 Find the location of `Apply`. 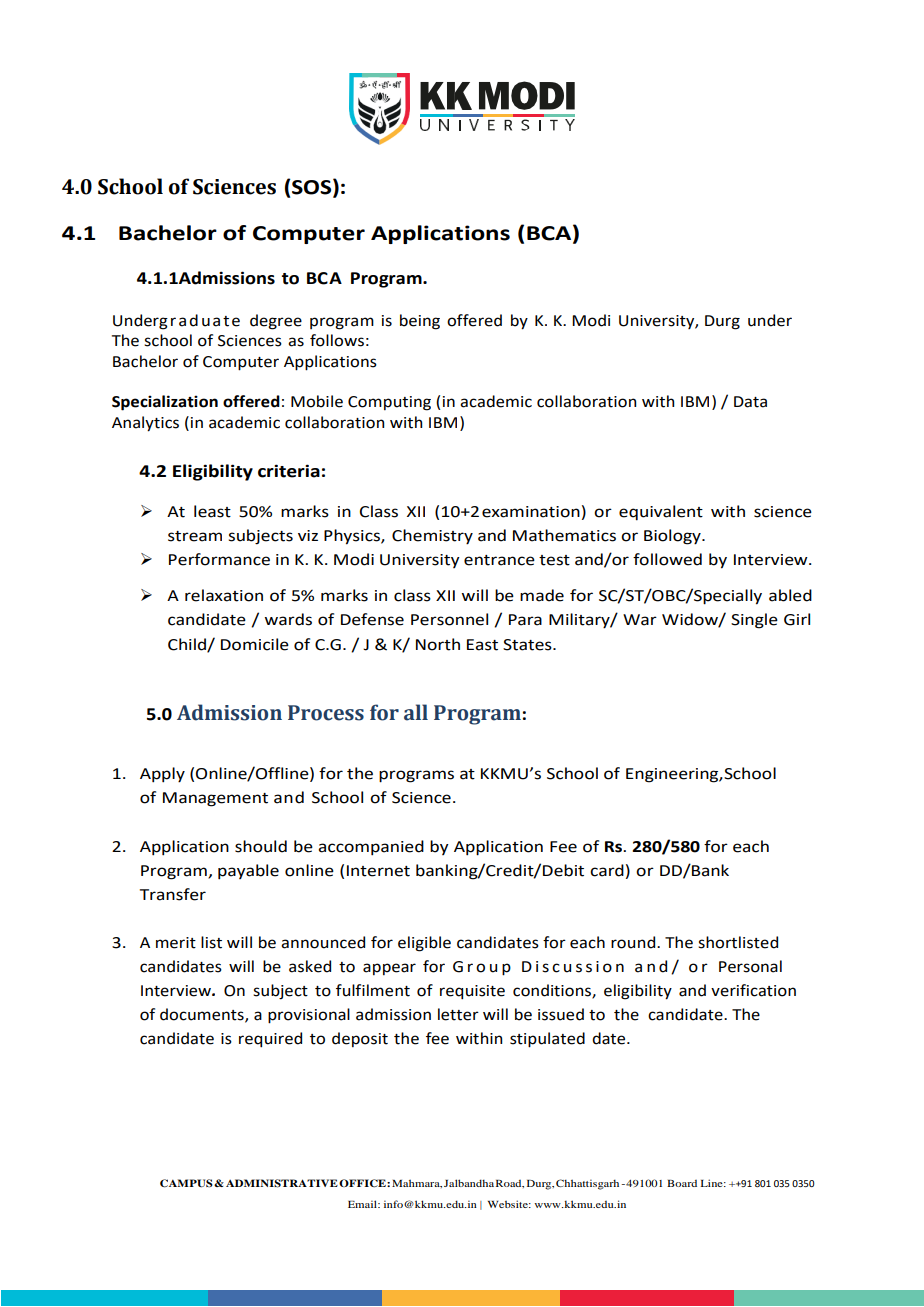

Apply is located at coordinates (162, 775).
